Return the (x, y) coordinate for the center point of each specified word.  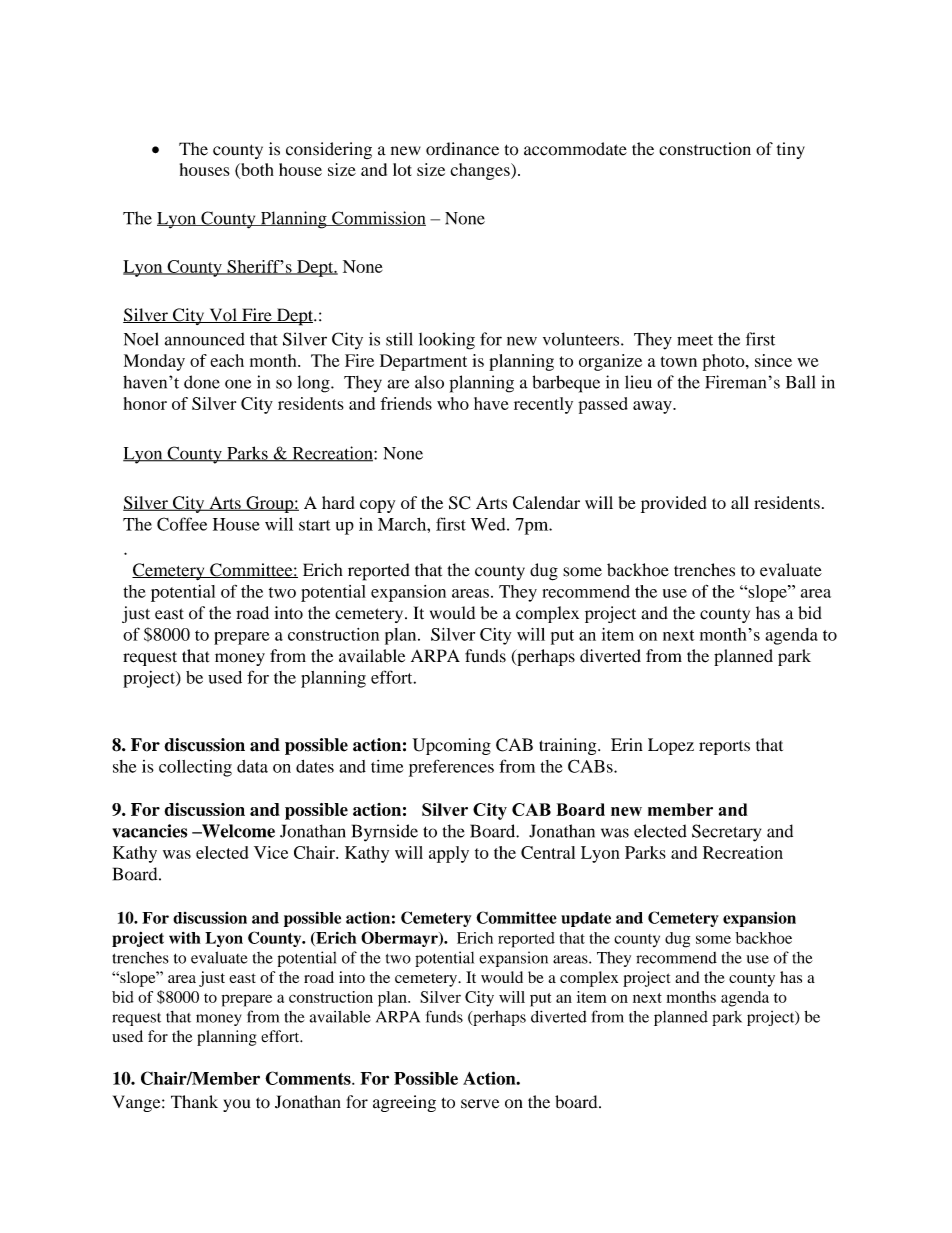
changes (481, 171)
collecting (195, 768)
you (237, 1105)
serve (480, 1104)
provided (673, 504)
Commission (378, 218)
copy (377, 506)
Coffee (182, 524)
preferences (451, 768)
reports (724, 748)
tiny (791, 150)
